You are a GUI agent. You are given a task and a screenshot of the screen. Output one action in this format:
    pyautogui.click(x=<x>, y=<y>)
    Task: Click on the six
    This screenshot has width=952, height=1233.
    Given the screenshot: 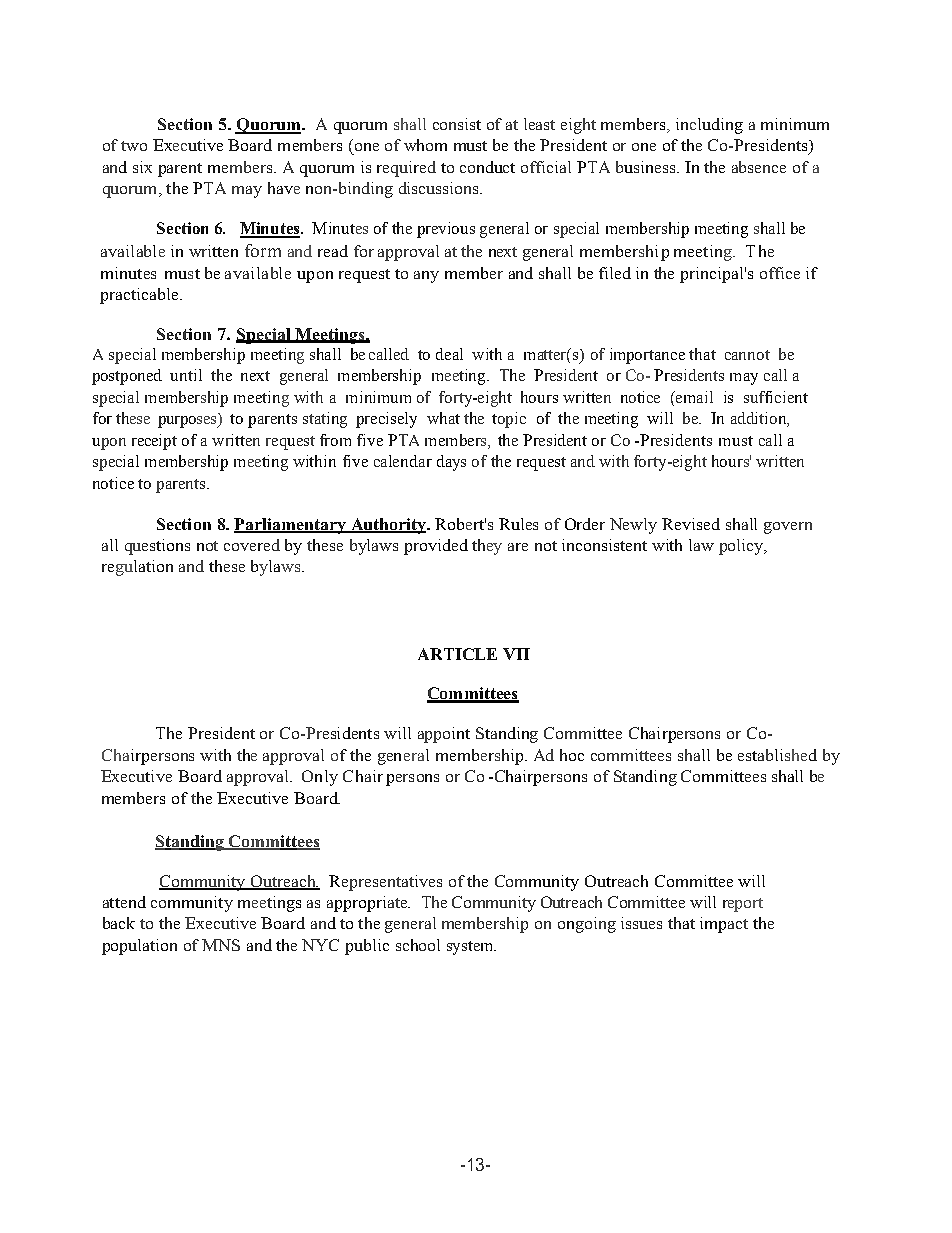 What is the action you would take?
    pyautogui.click(x=142, y=167)
